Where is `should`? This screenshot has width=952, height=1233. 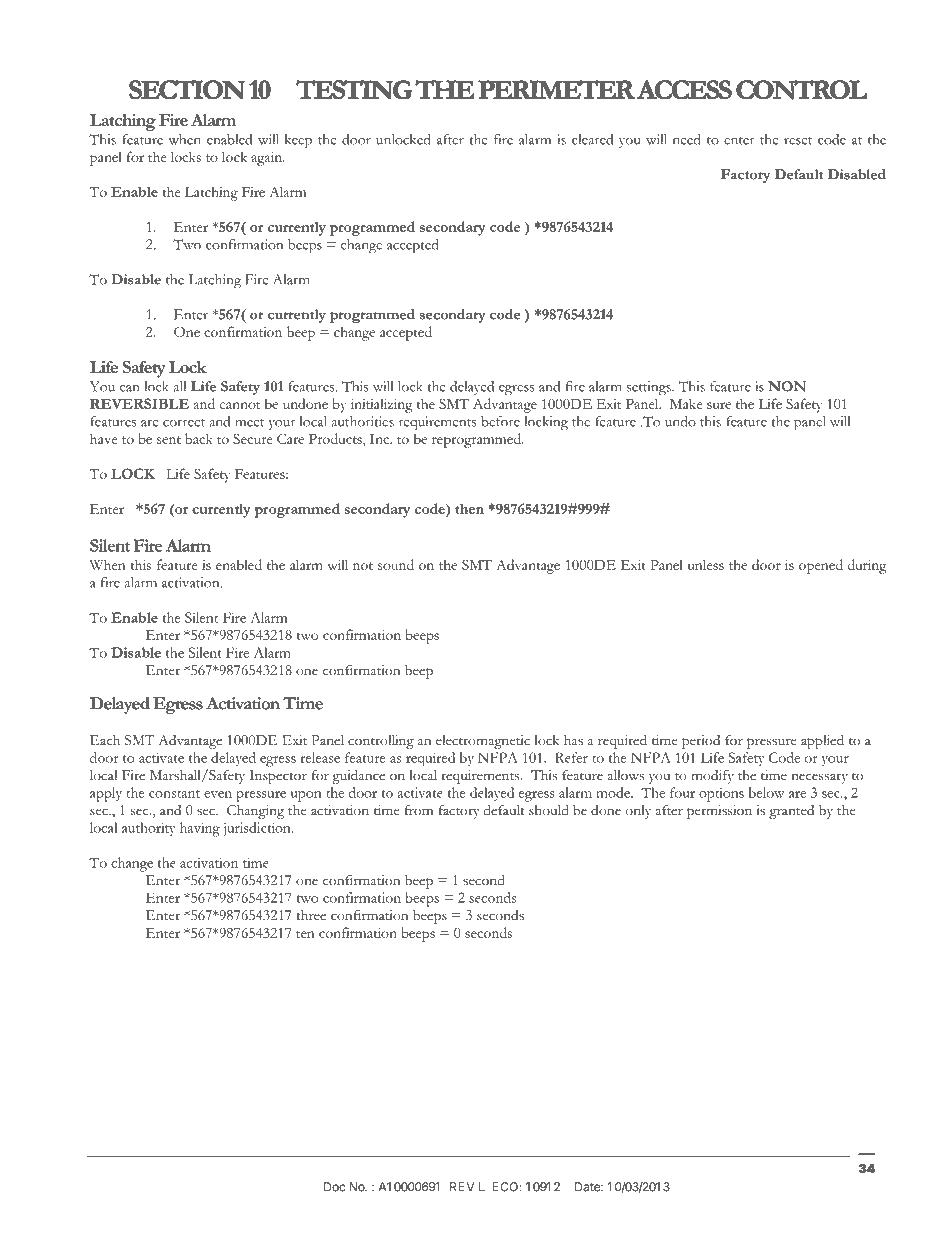
should is located at coordinates (549, 810).
